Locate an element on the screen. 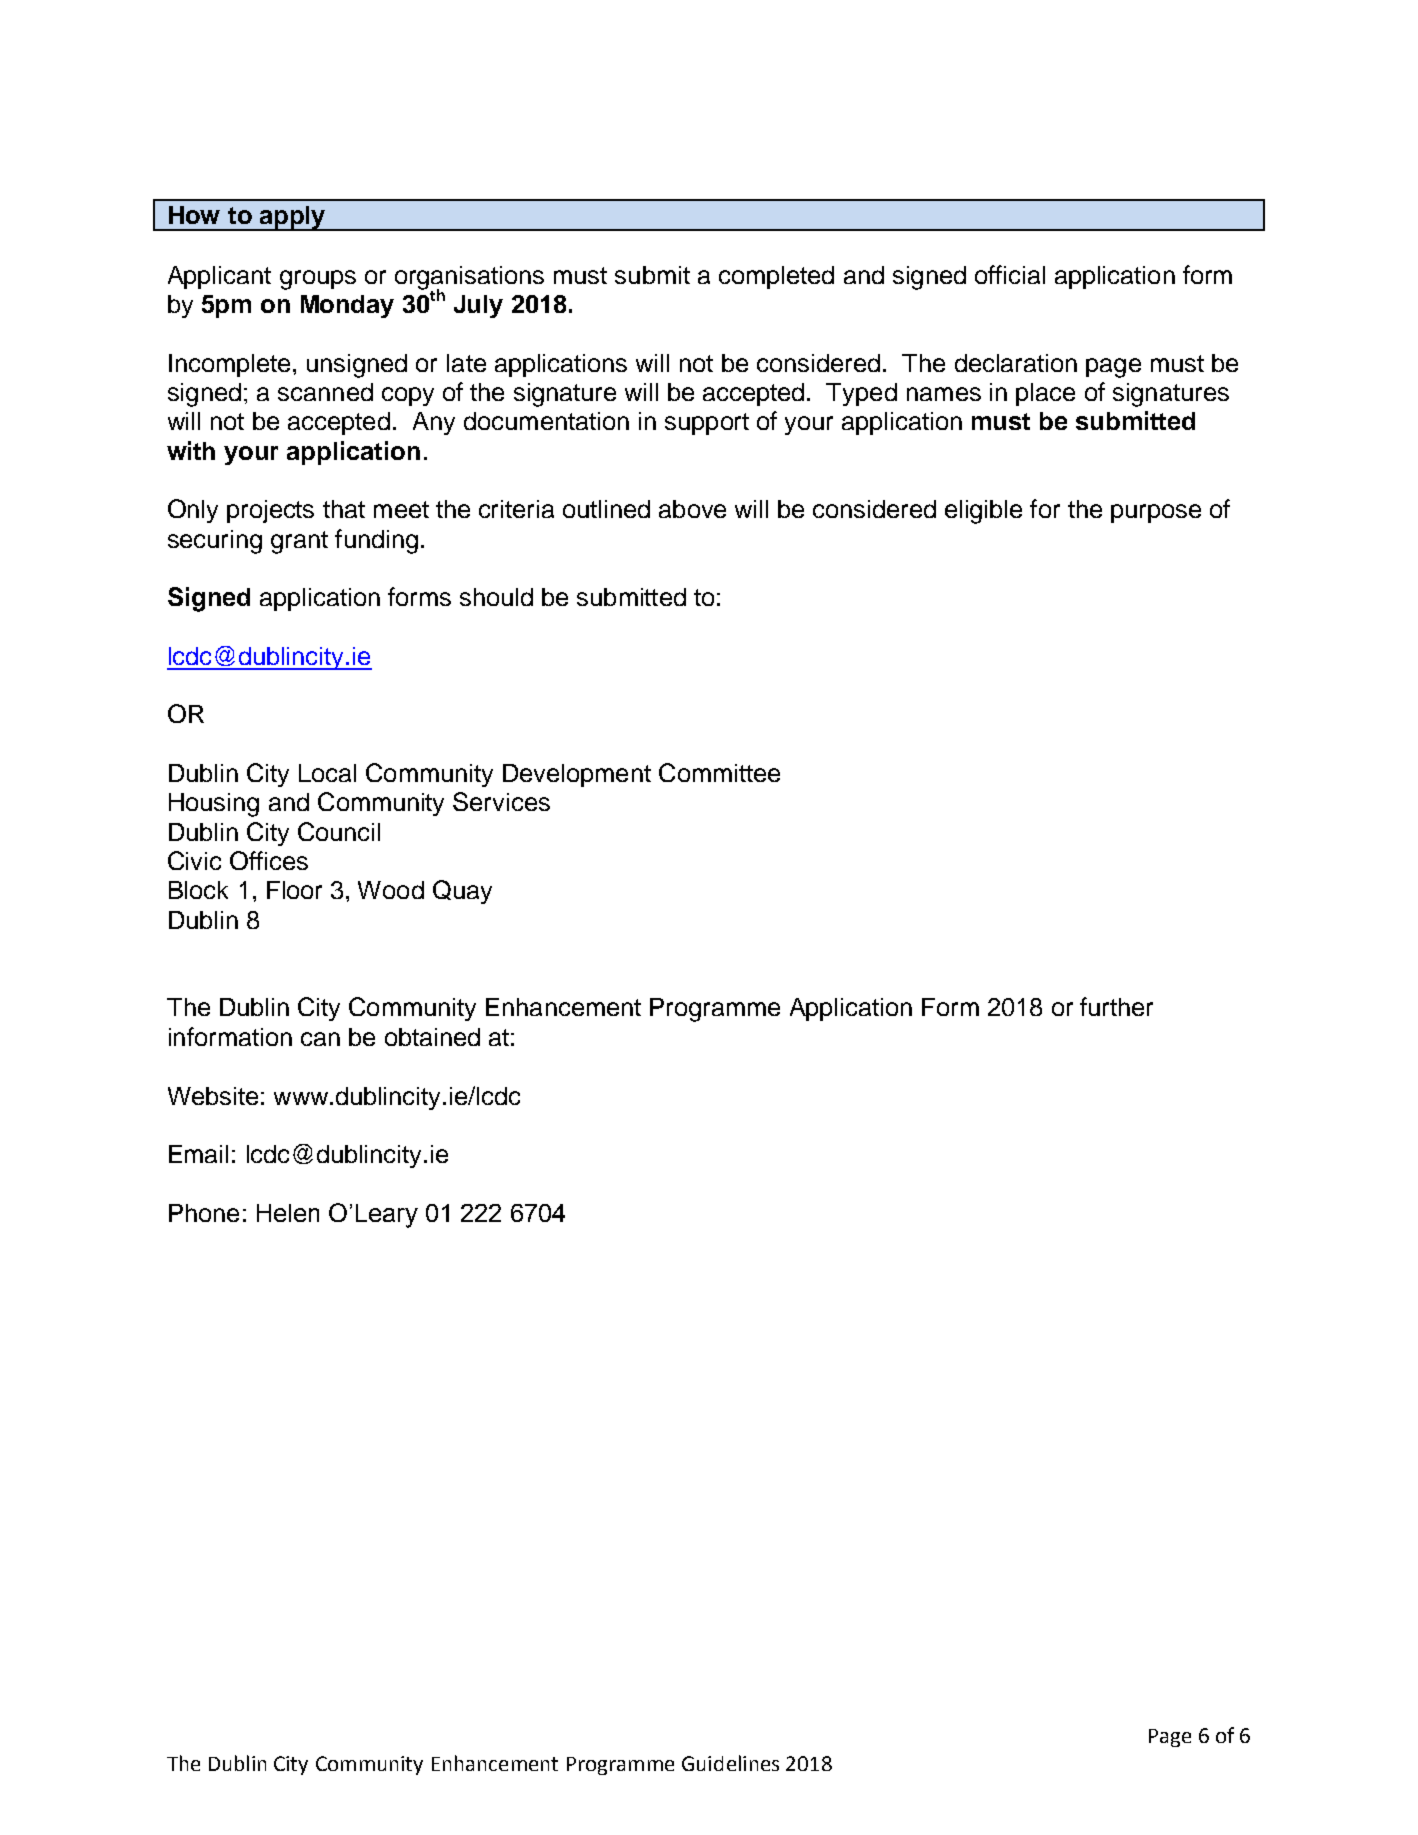 The height and width of the screenshot is (1835, 1418). Guidelines is located at coordinates (730, 1763).
